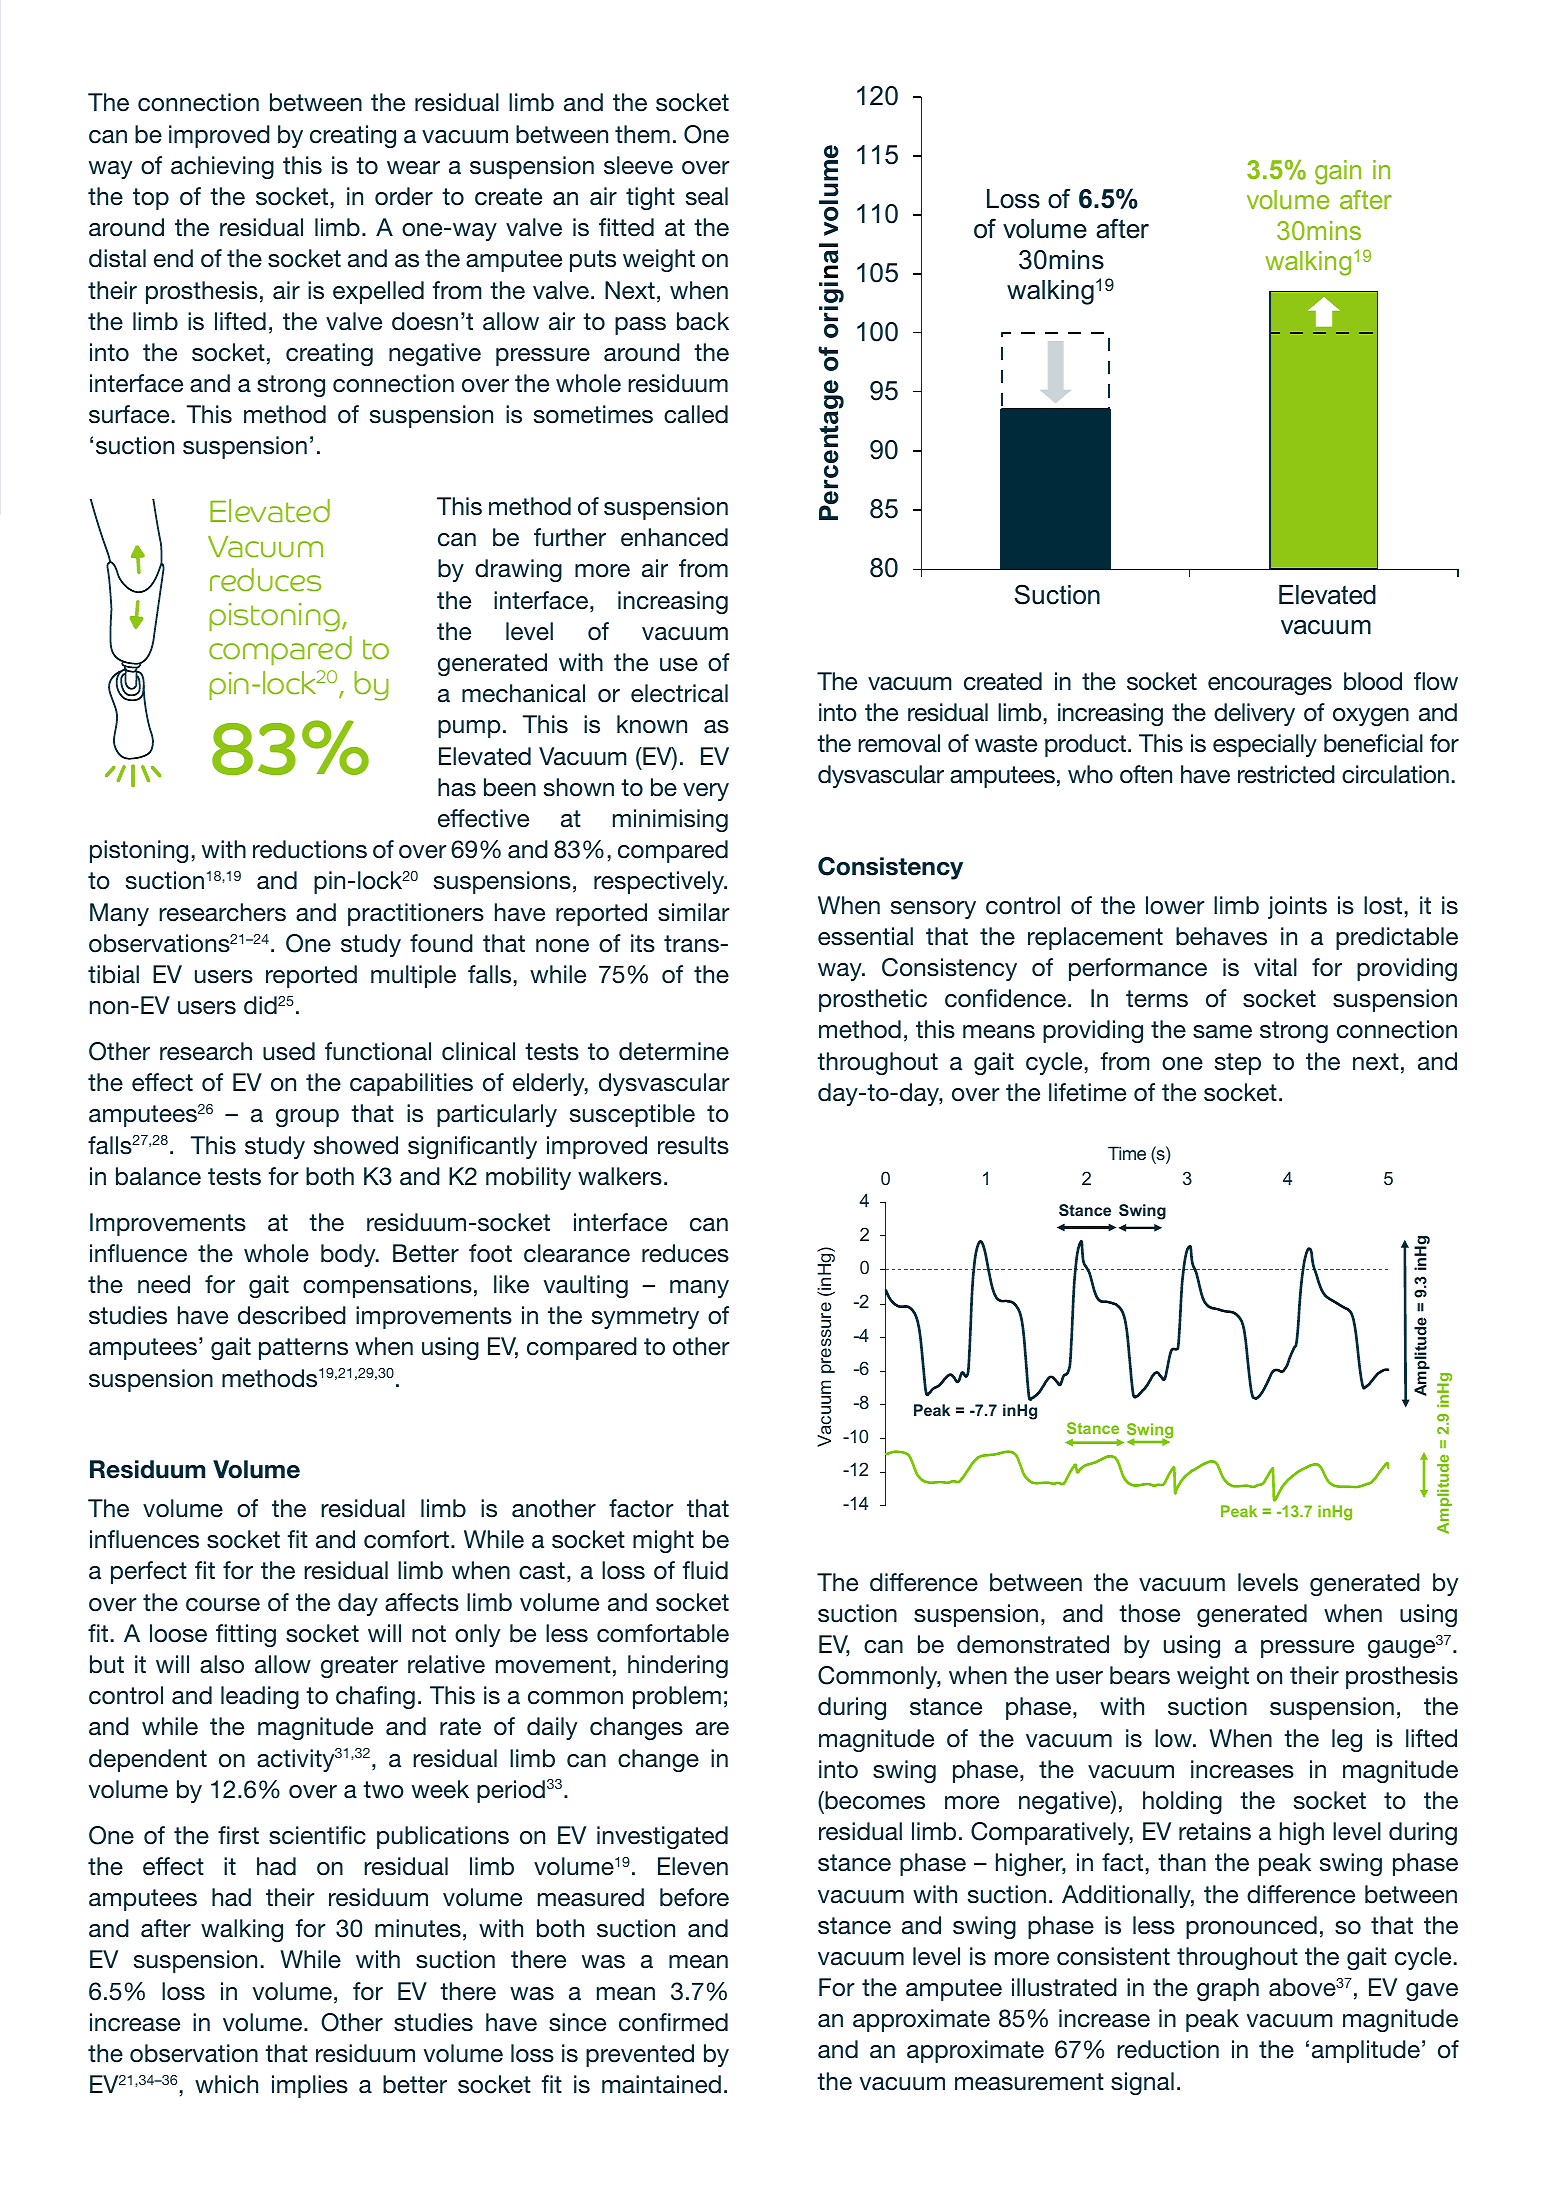 The width and height of the screenshot is (1547, 2188). Describe the element at coordinates (1238, 1064) in the screenshot. I see `step` at that location.
